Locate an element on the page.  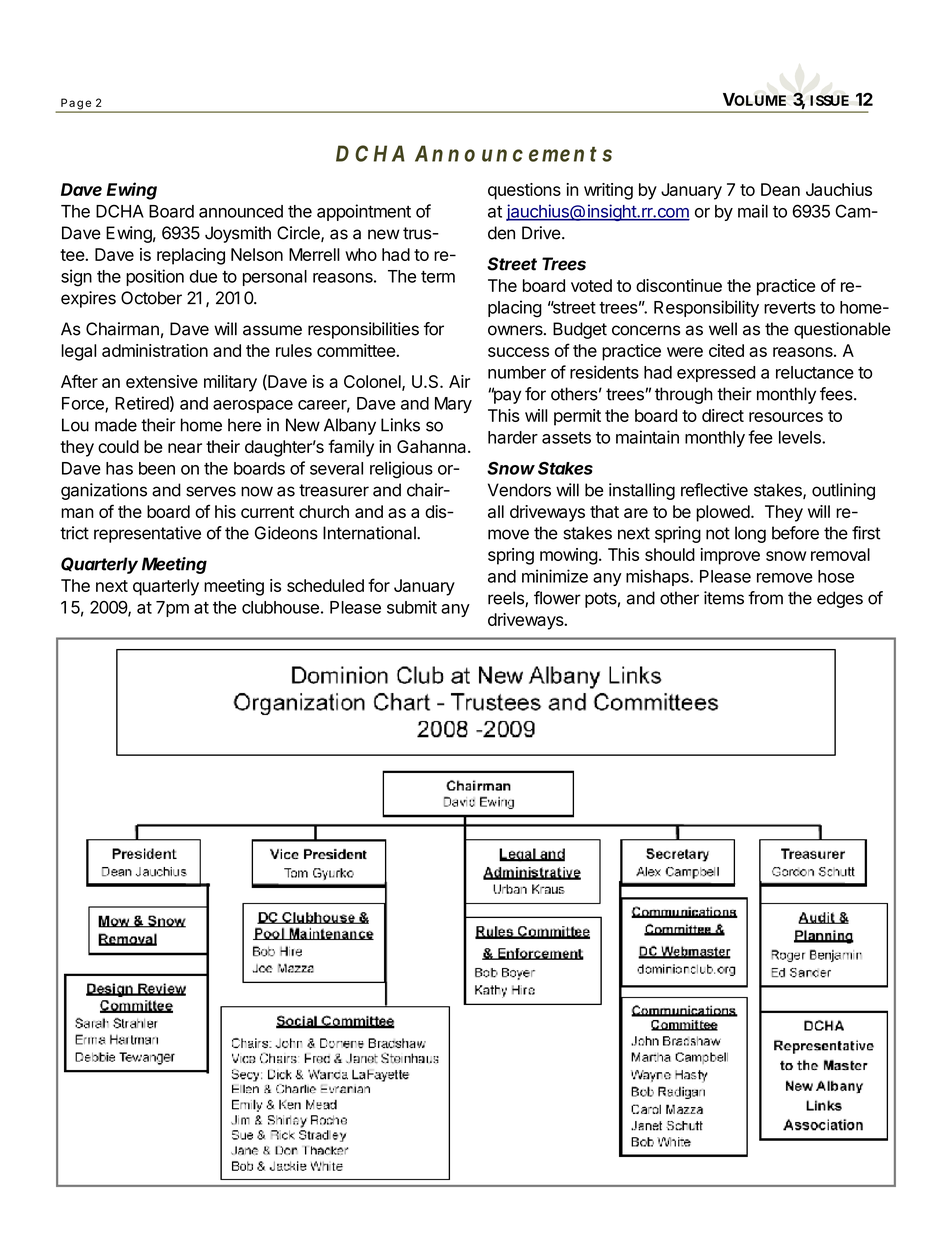
term is located at coordinates (438, 277).
